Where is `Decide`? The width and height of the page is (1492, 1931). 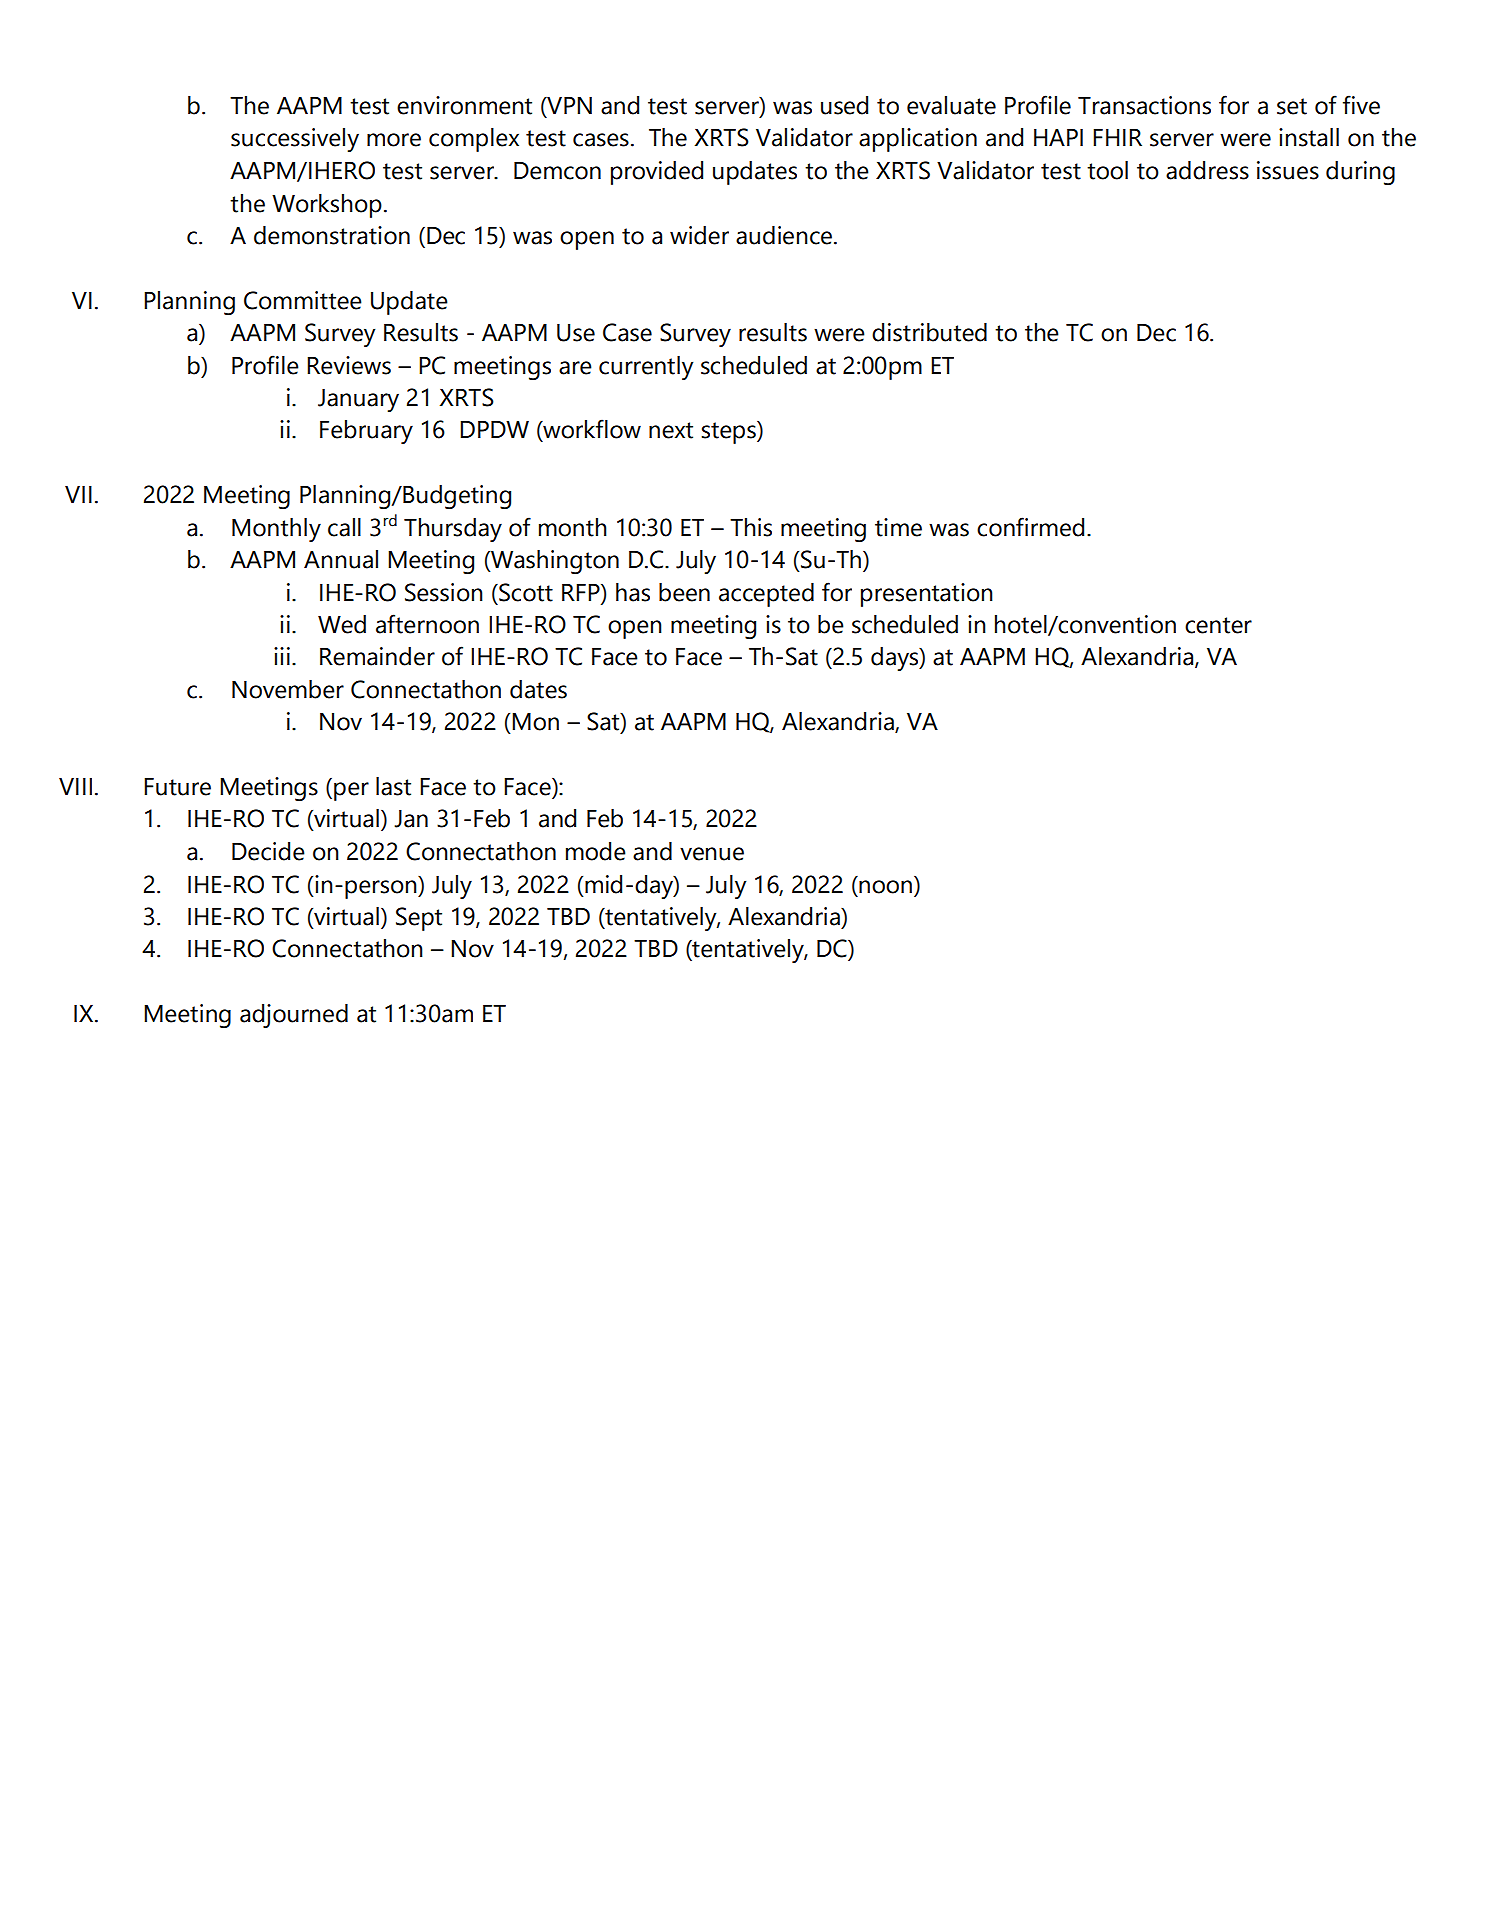 Decide is located at coordinates (268, 851).
